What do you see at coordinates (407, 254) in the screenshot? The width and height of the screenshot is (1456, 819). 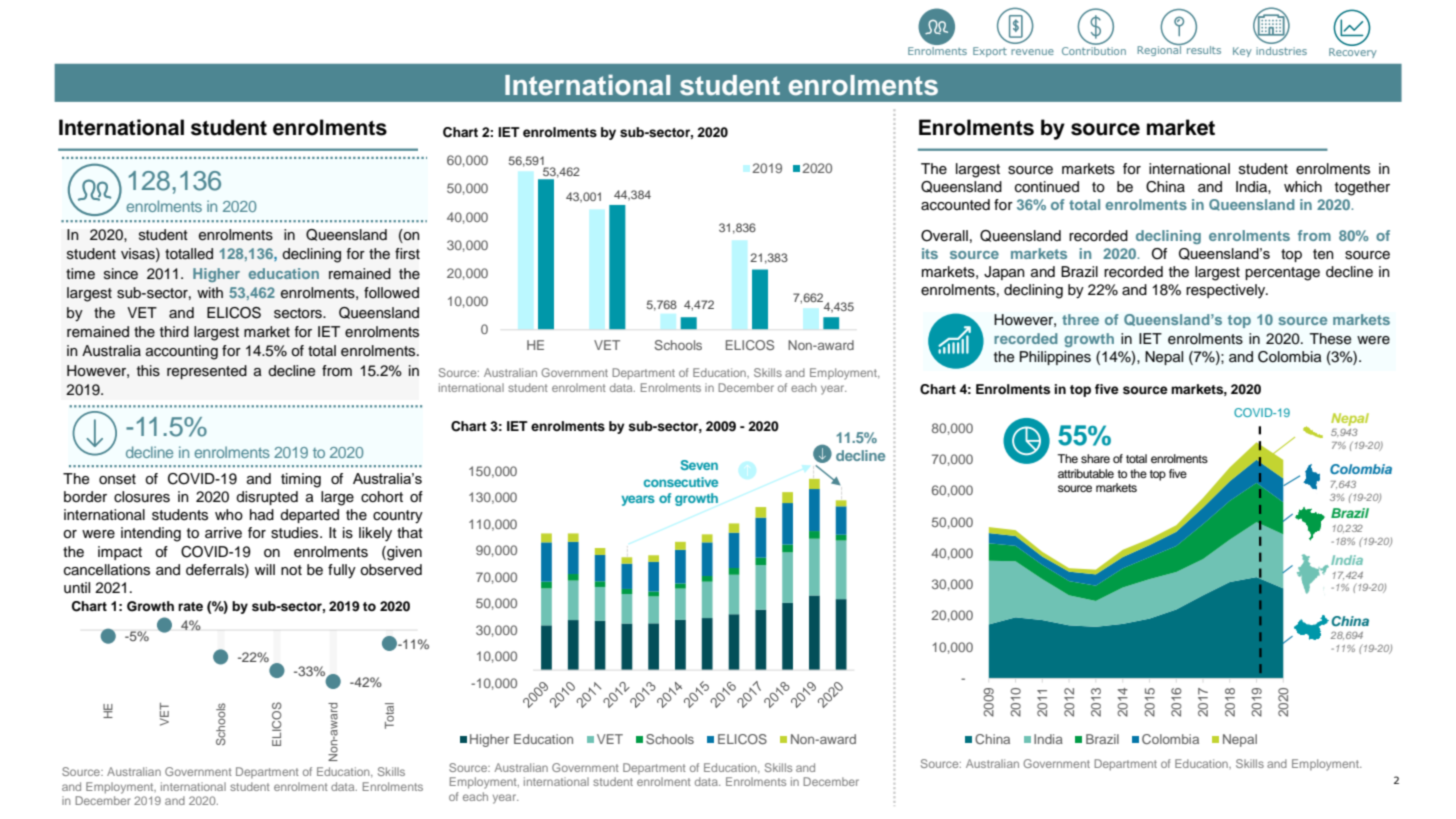 I see `first` at bounding box center [407, 254].
